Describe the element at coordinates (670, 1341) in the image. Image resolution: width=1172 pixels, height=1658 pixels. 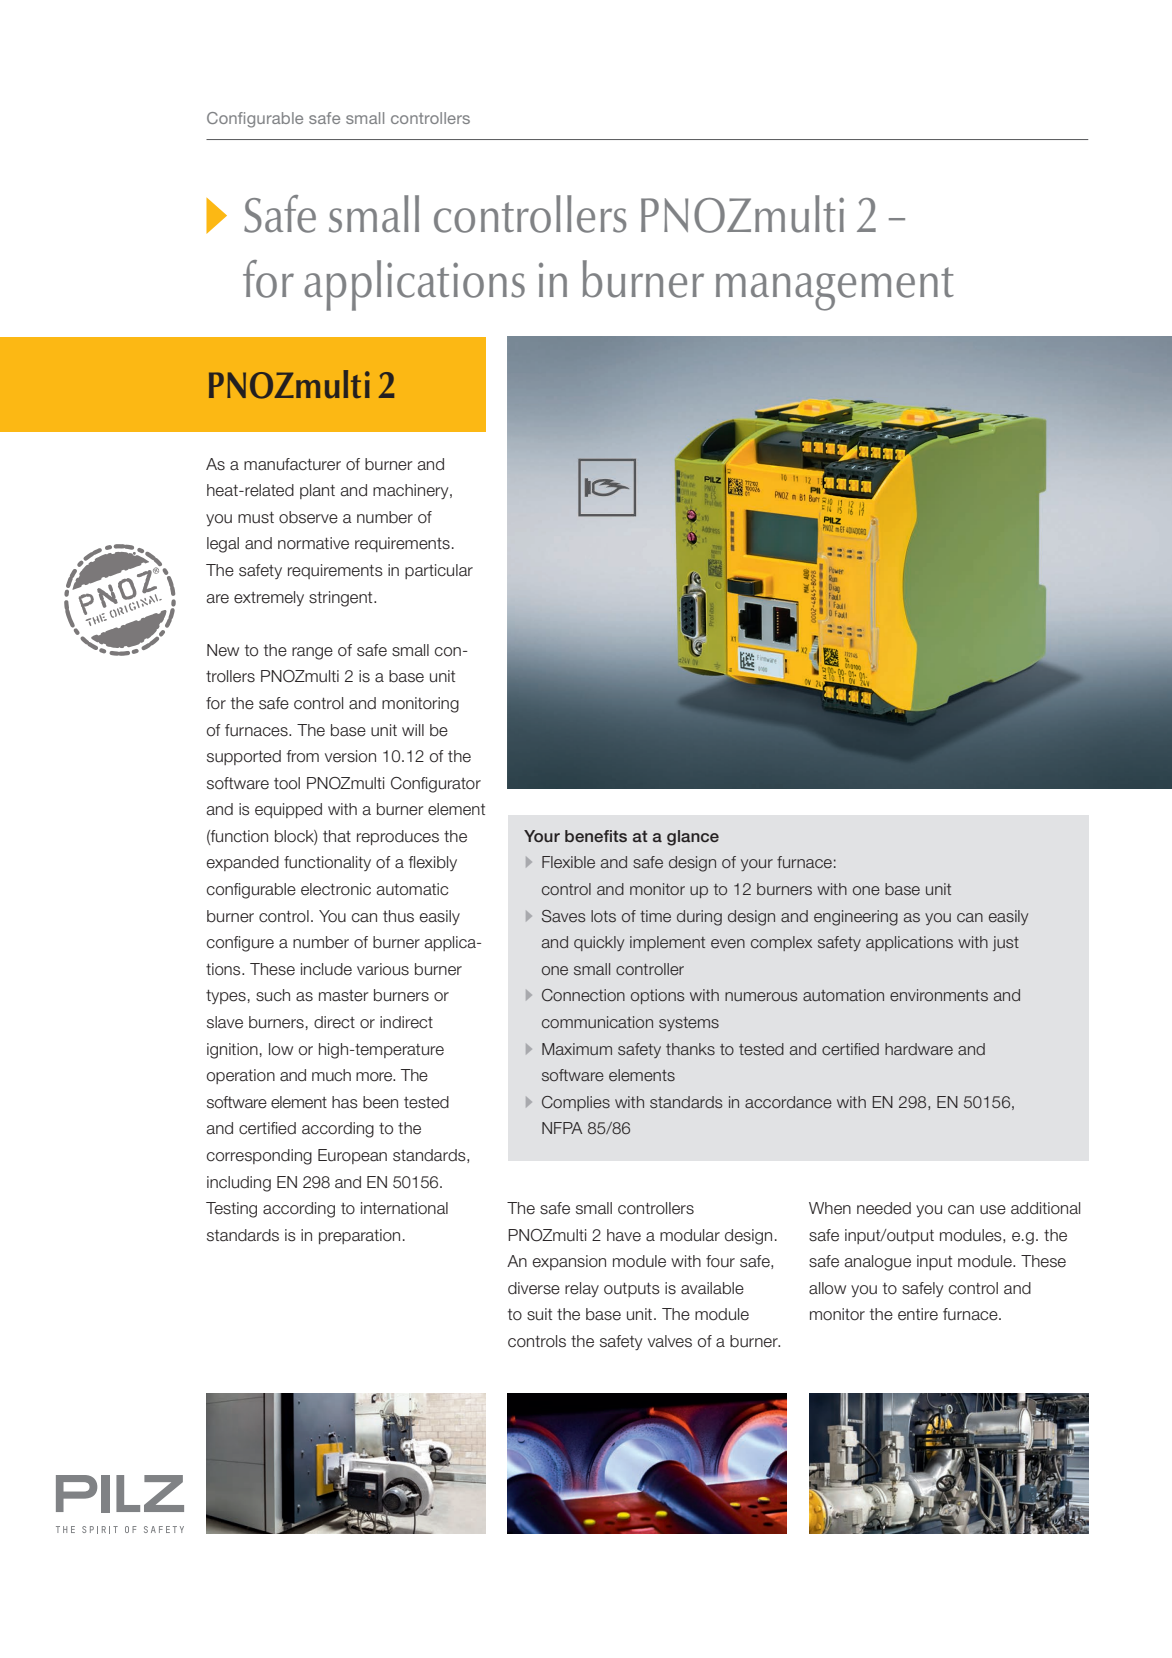
I see `valves` at that location.
